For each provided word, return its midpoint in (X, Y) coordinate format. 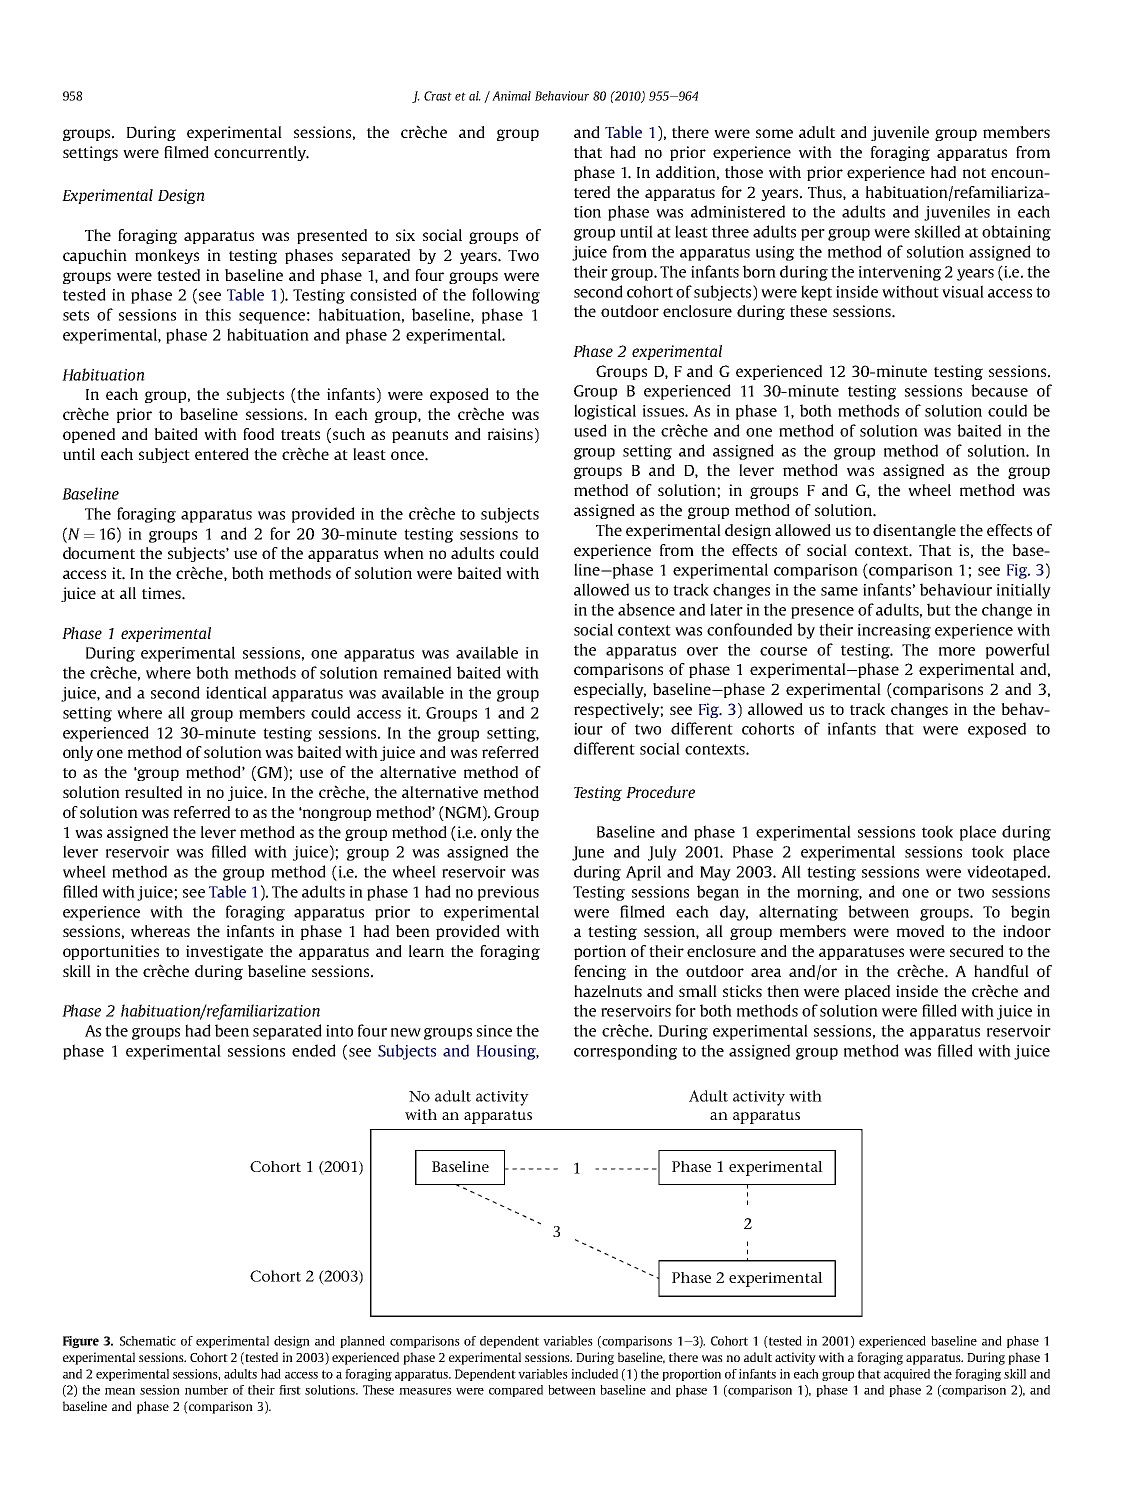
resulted (153, 792)
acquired (907, 1375)
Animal (511, 96)
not (974, 173)
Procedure (660, 792)
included (594, 1374)
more (957, 651)
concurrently (261, 153)
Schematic (148, 1341)
